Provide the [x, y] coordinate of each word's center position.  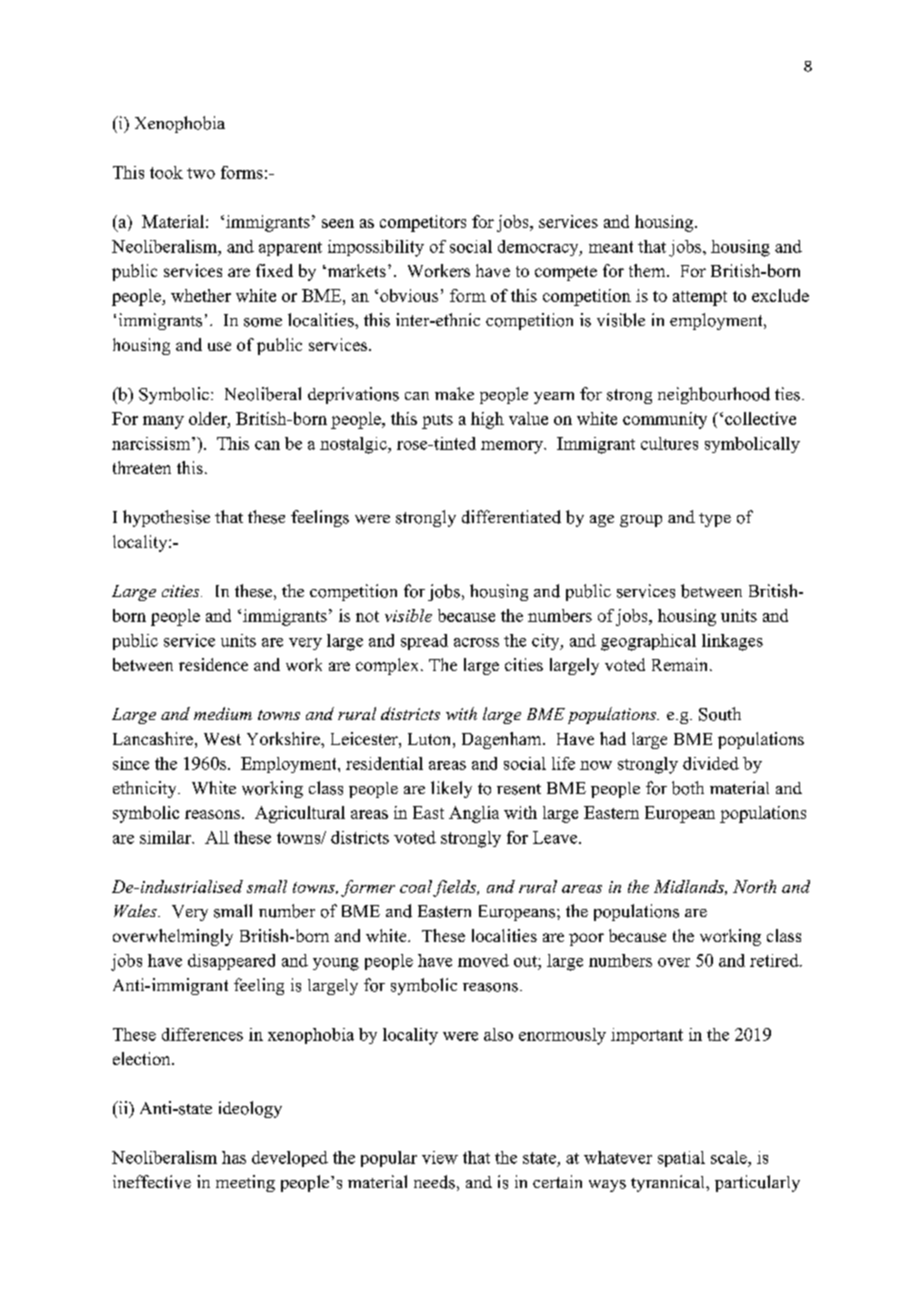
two [201, 173]
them [648, 270]
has [234, 1157]
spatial [681, 1159]
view [440, 1157]
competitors [423, 223]
